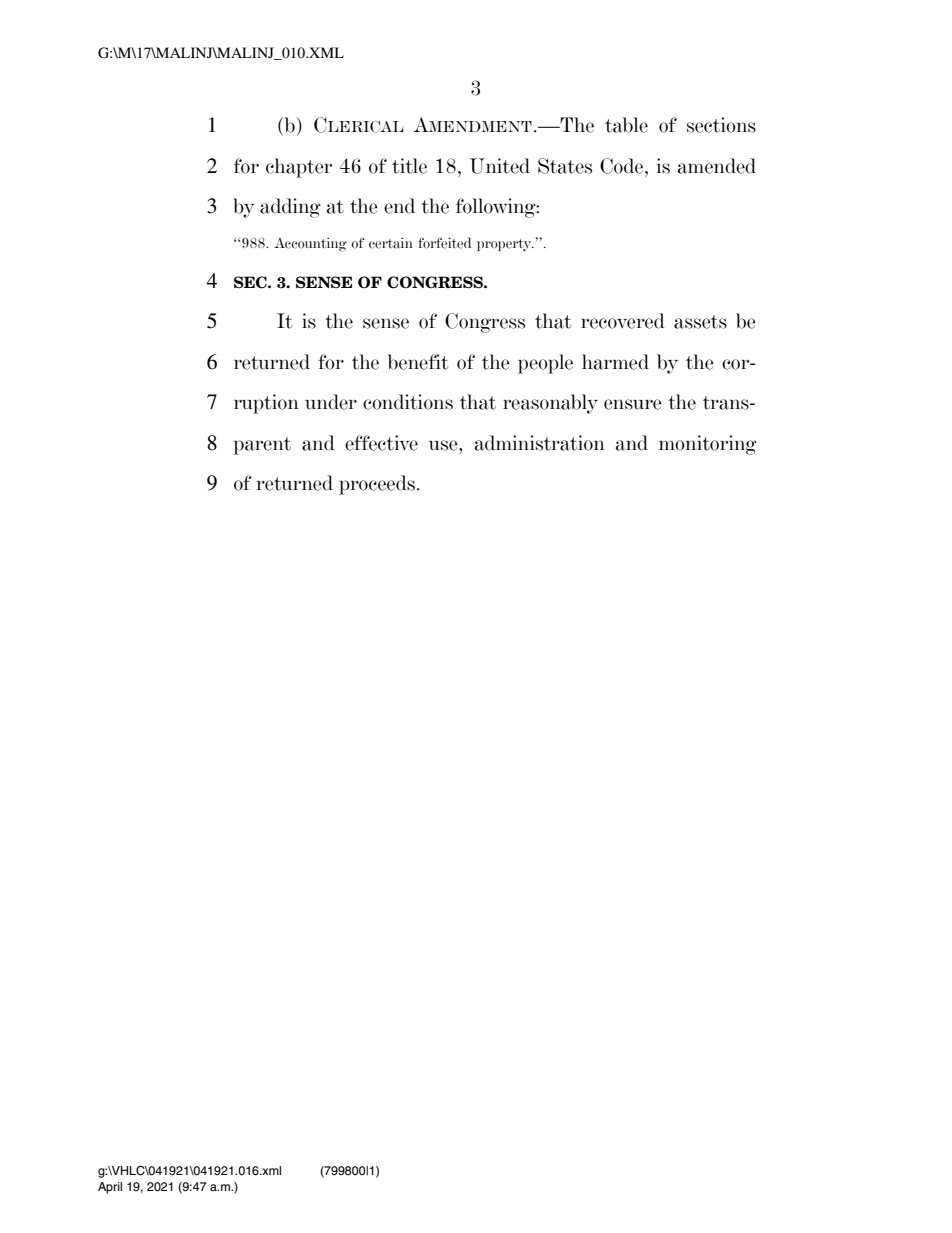 The image size is (952, 1233). I want to click on effective, so click(381, 443).
